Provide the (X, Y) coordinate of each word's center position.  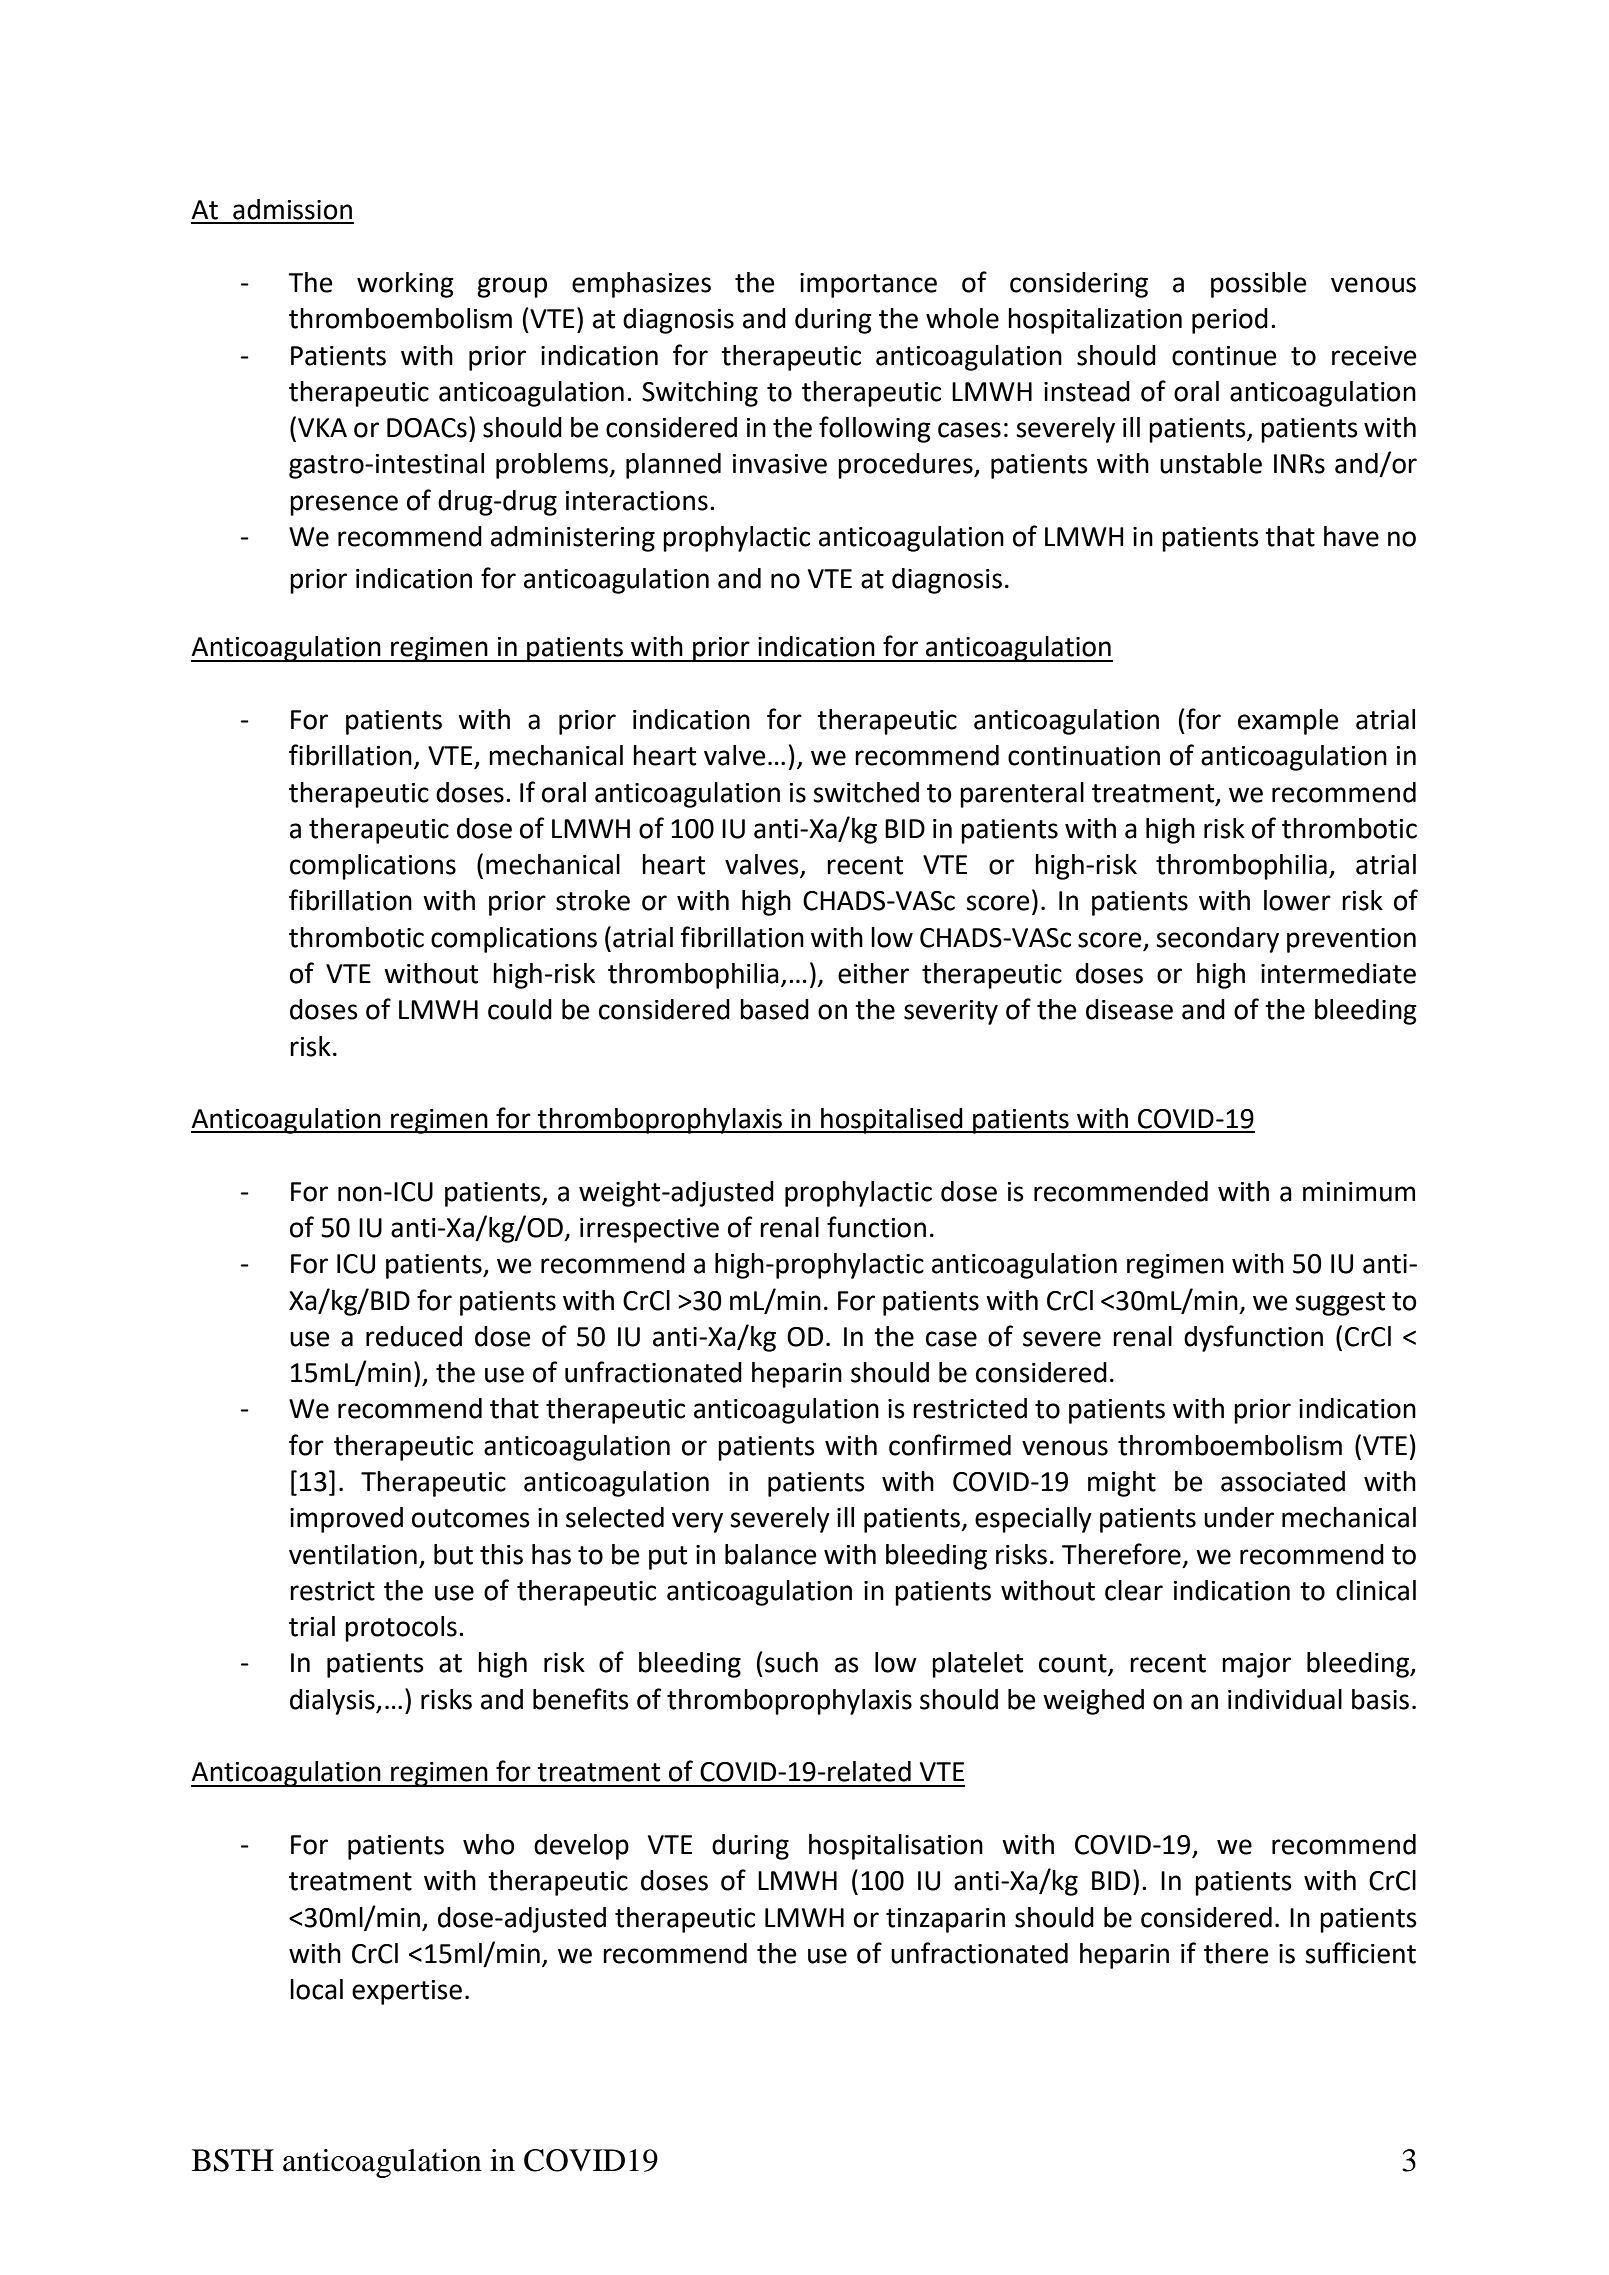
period (1230, 321)
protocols (401, 1629)
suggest (1340, 1304)
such (791, 1662)
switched (866, 792)
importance (868, 285)
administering (573, 539)
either (873, 973)
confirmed (950, 1445)
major (1256, 1665)
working (405, 285)
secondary (1217, 940)
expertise (407, 1992)
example (1288, 722)
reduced (414, 1336)
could (520, 1009)
